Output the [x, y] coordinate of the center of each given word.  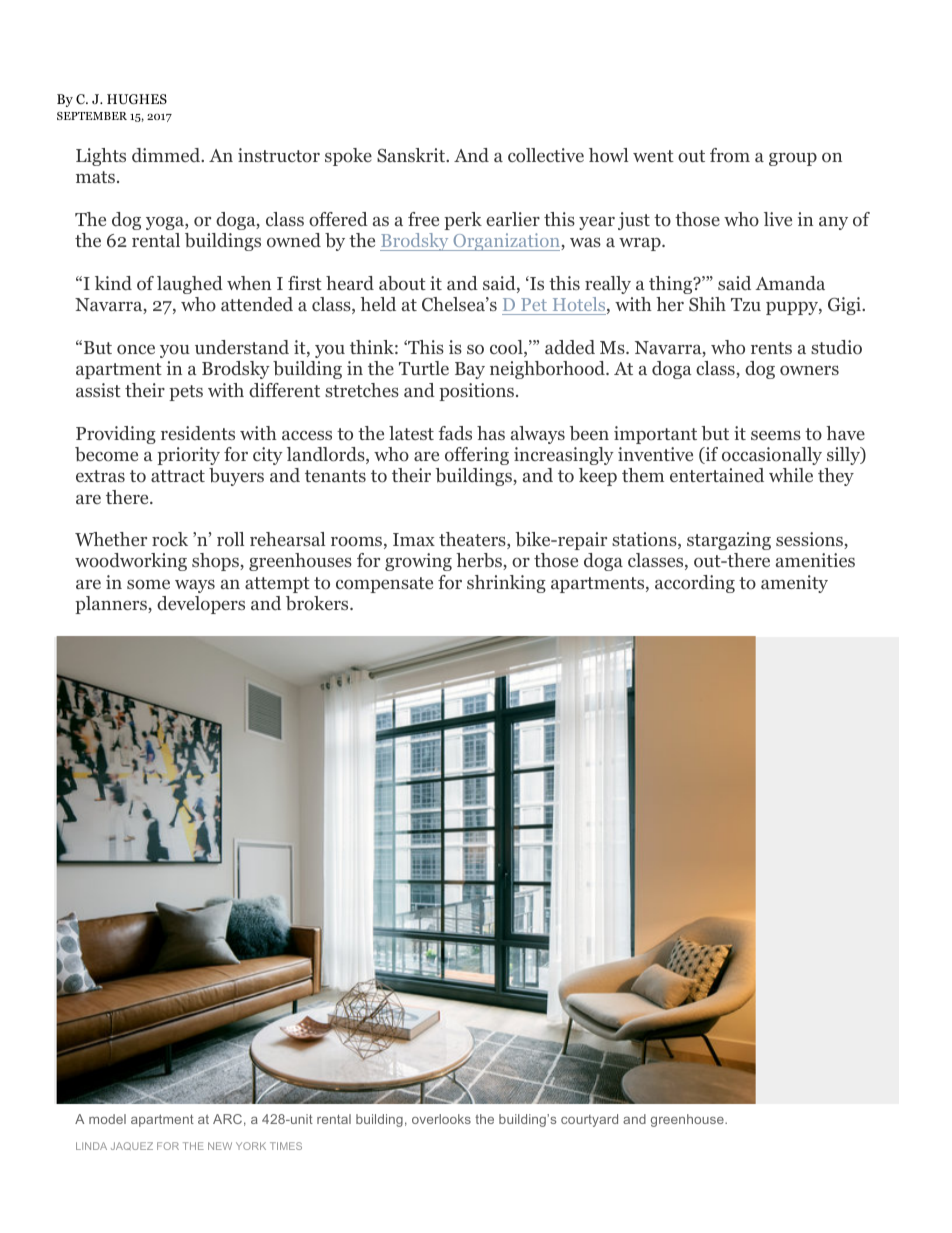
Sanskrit [412, 155]
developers [201, 605]
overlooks [441, 1119]
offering [477, 456]
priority [188, 456]
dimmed [167, 155]
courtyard [589, 1120]
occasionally [772, 456]
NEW [220, 1146]
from [730, 155]
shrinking [506, 584]
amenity [794, 584]
